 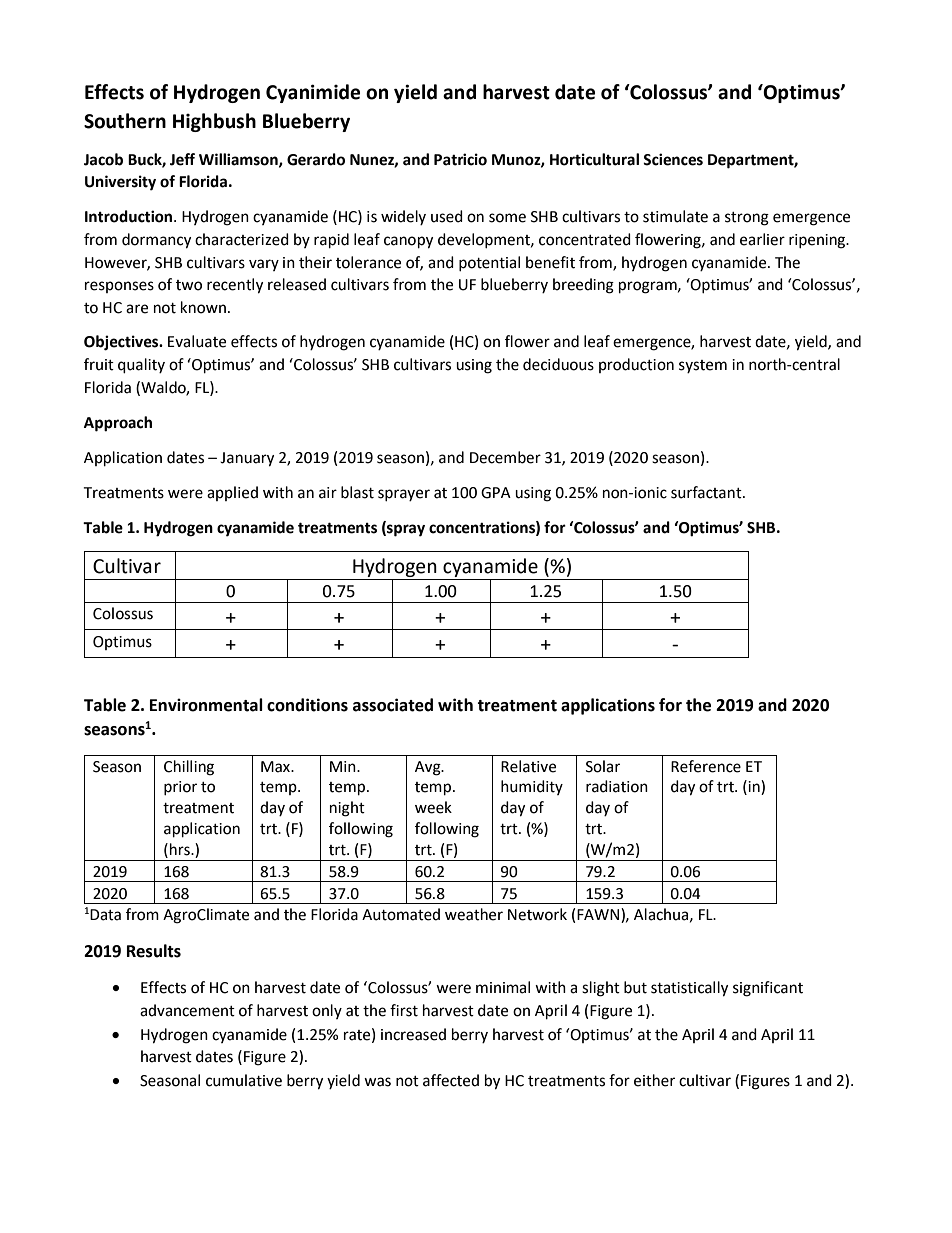 I want to click on GPA, so click(x=496, y=493).
